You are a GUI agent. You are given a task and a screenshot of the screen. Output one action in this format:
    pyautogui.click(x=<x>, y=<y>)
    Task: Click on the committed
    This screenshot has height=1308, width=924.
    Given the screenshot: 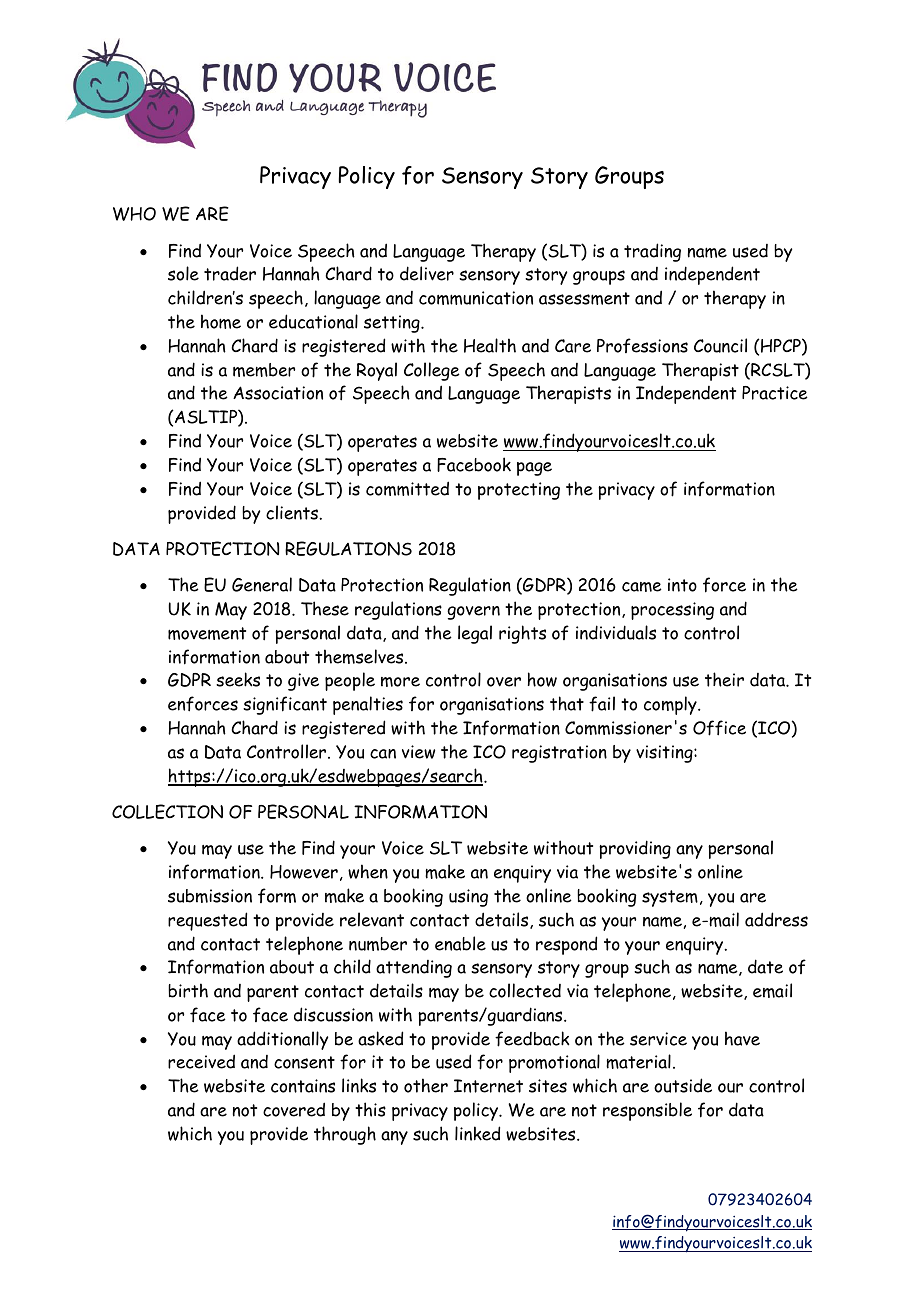 What is the action you would take?
    pyautogui.click(x=407, y=488)
